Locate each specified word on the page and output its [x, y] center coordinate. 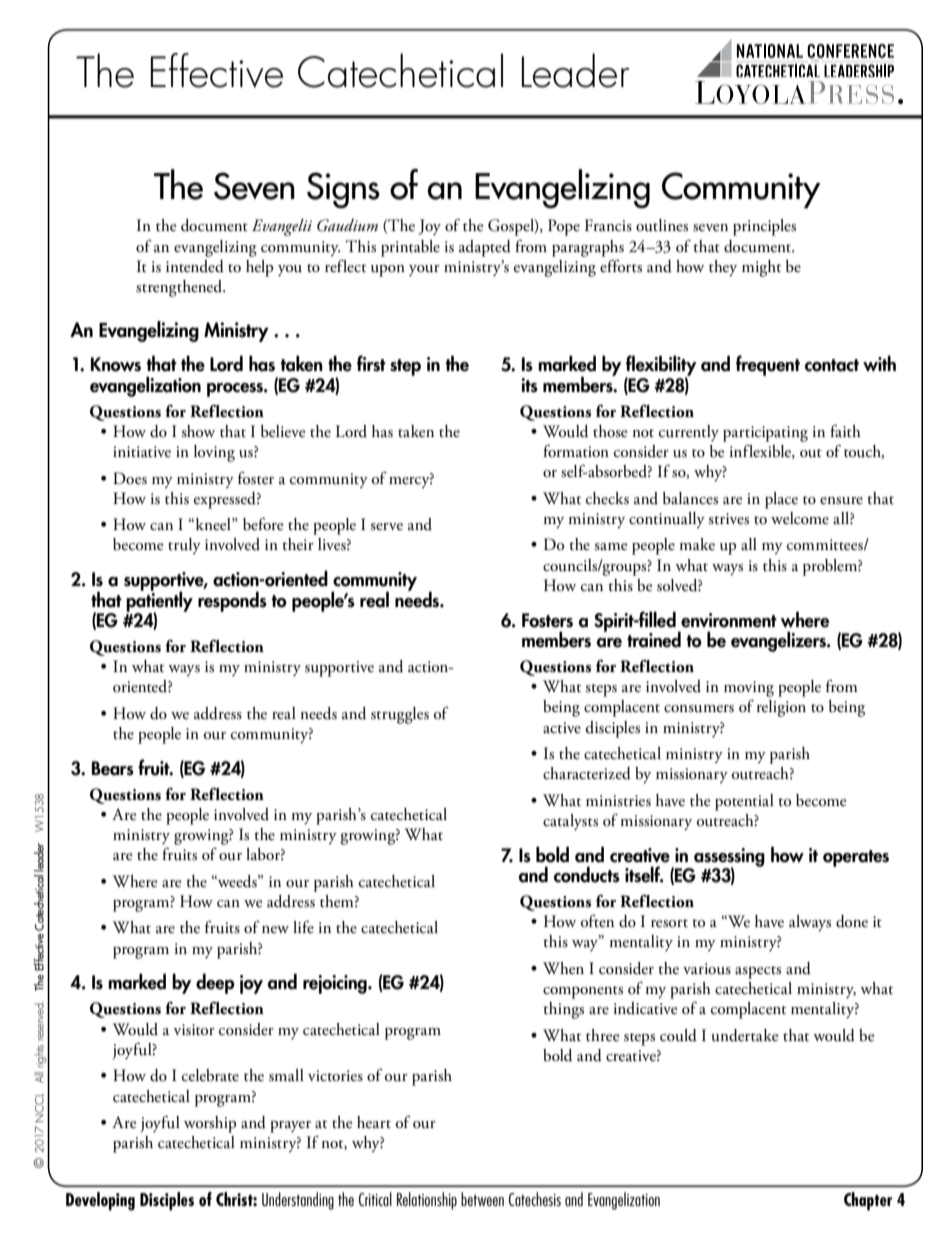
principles [764, 227]
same [610, 547]
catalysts [570, 822]
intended [195, 266]
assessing [729, 858]
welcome [800, 518]
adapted [485, 248]
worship [210, 1124]
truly [184, 546]
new [275, 929]
